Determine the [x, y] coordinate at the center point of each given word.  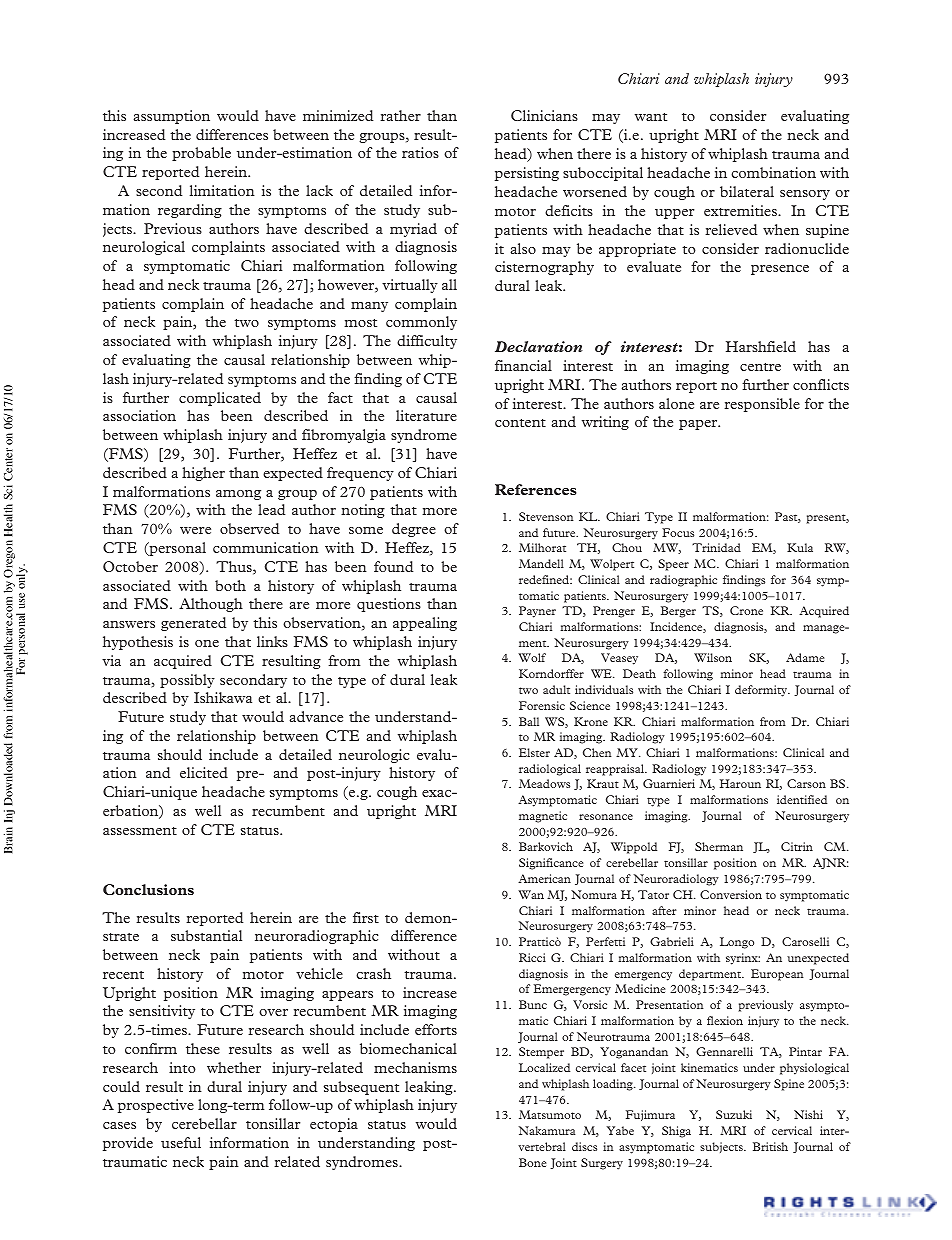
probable [201, 154]
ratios [420, 152]
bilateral [747, 191]
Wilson [713, 657]
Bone [532, 1162]
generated [193, 624]
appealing [425, 624]
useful [181, 1142]
